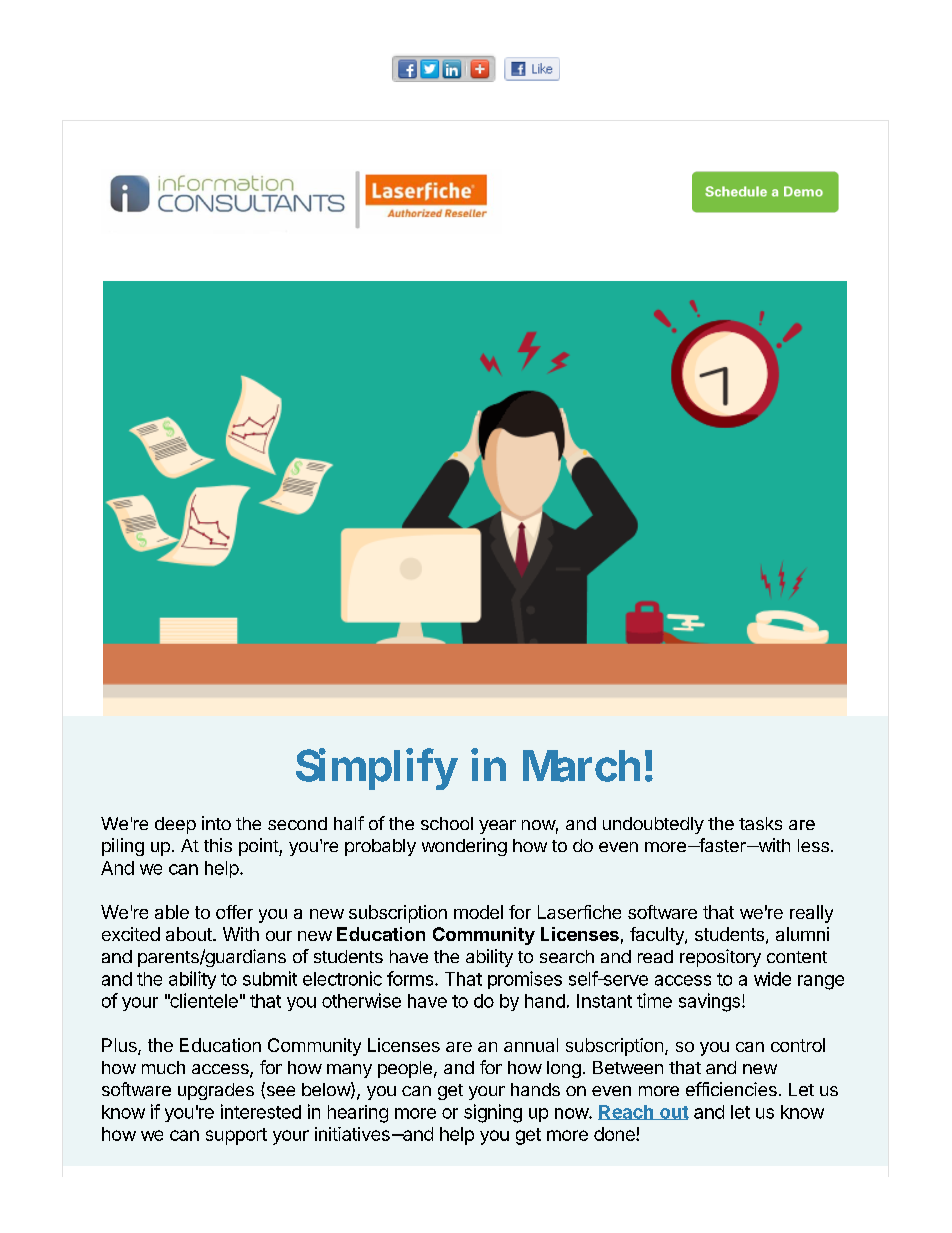  I want to click on search, so click(567, 956).
